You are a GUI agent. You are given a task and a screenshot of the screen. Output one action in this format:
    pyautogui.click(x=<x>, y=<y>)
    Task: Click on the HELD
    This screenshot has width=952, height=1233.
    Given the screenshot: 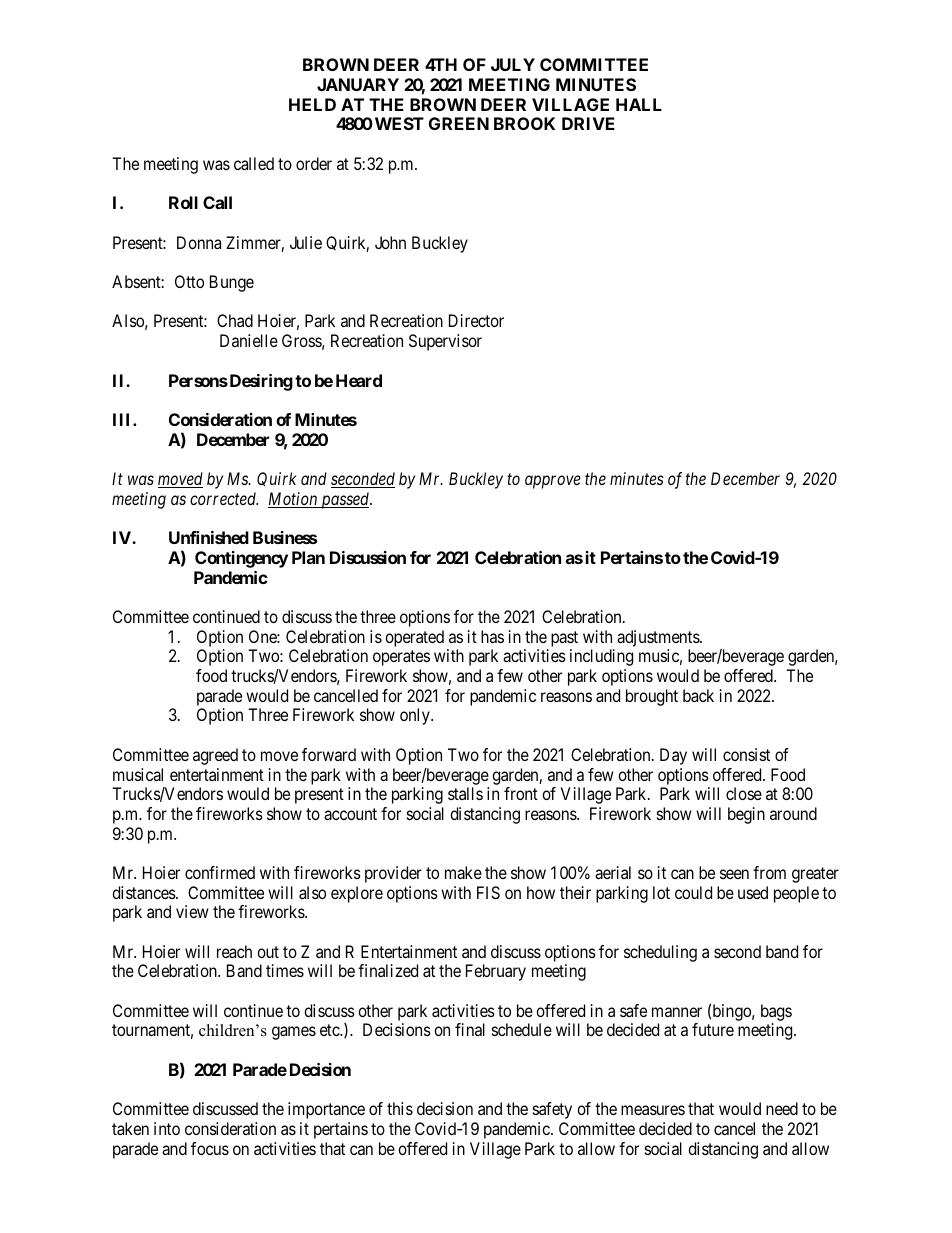 What is the action you would take?
    pyautogui.click(x=312, y=104)
